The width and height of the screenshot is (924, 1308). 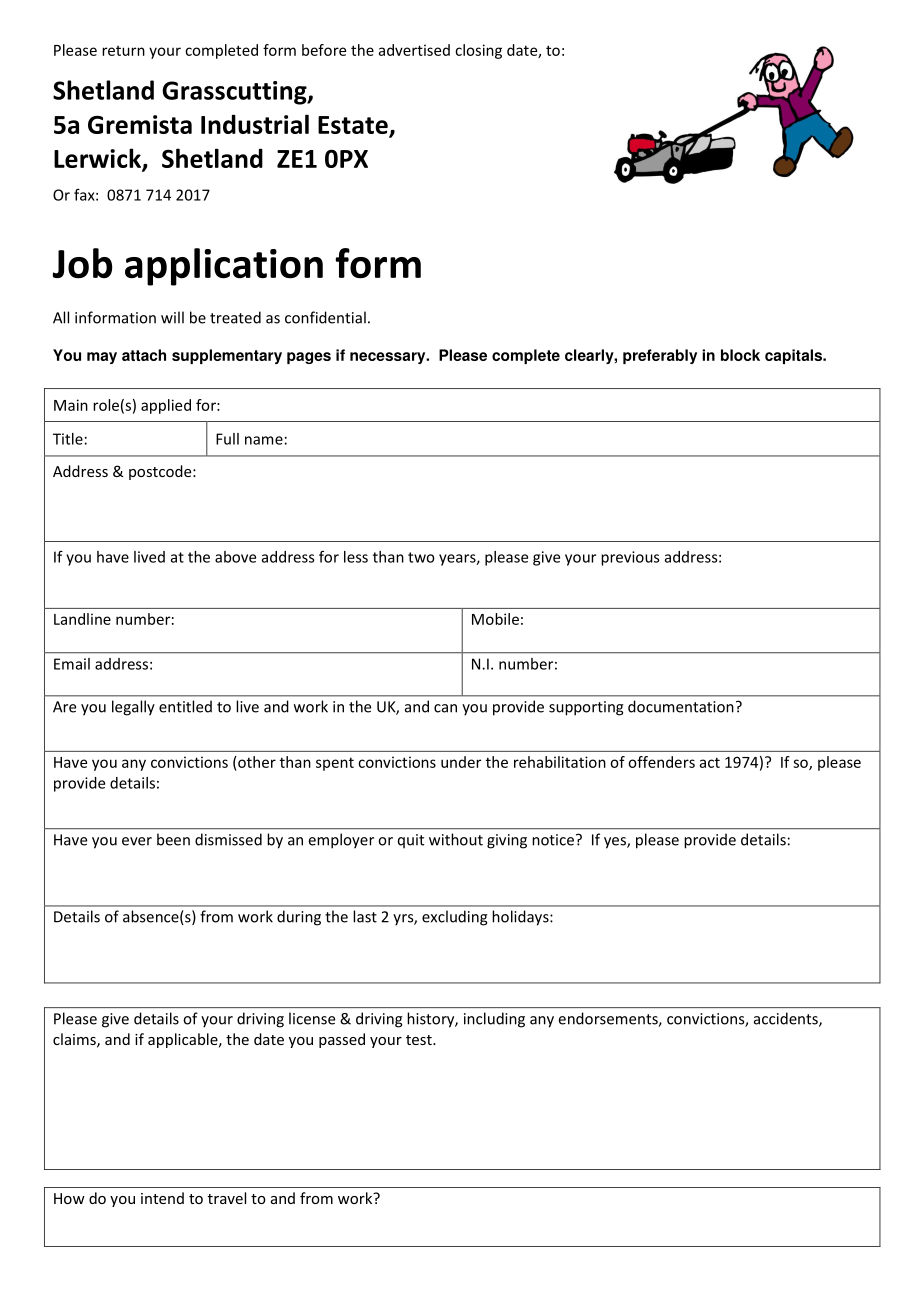 What do you see at coordinates (495, 619) in the screenshot?
I see `Mobile` at bounding box center [495, 619].
